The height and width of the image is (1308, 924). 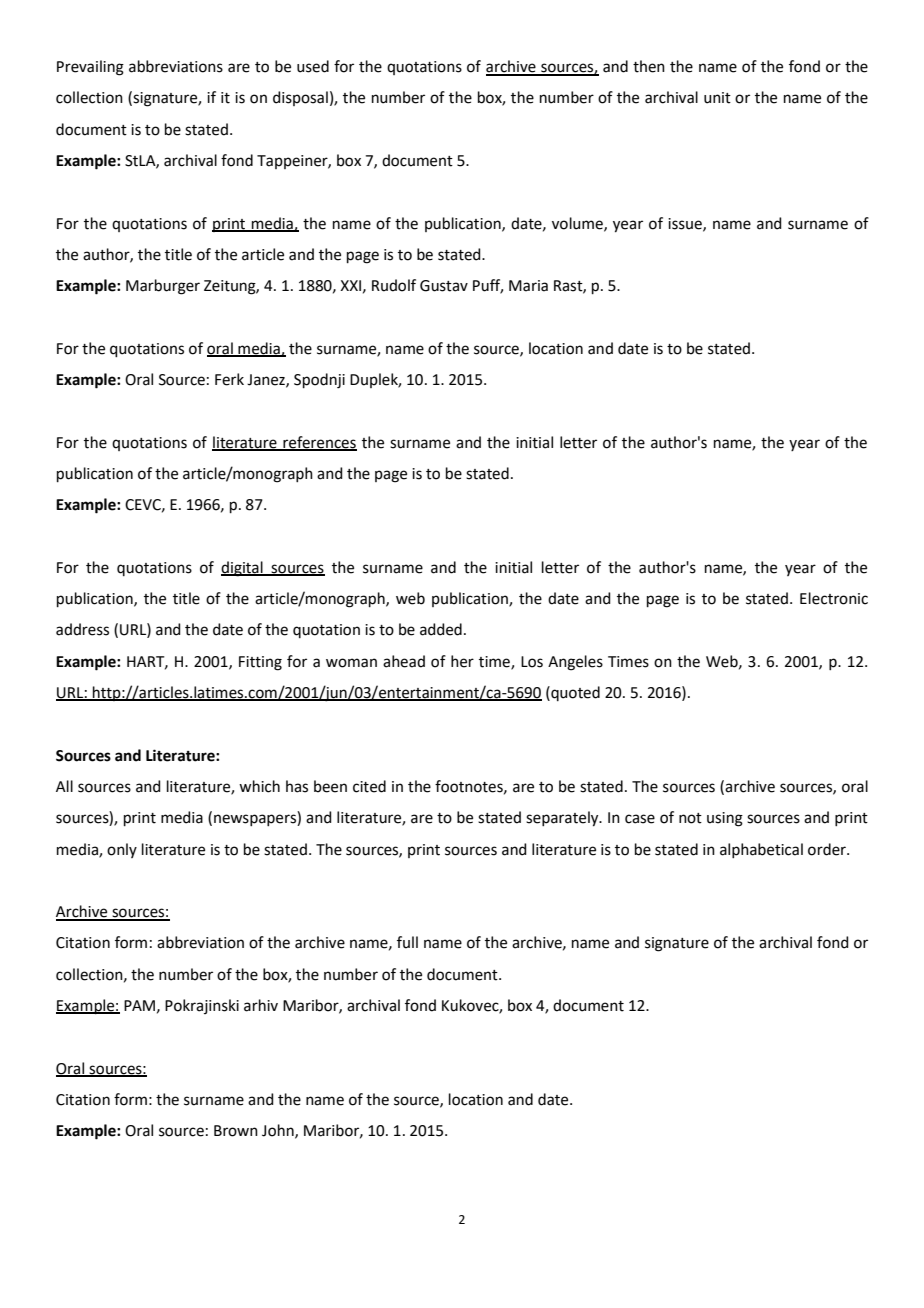 I want to click on Brown, so click(x=236, y=1131).
